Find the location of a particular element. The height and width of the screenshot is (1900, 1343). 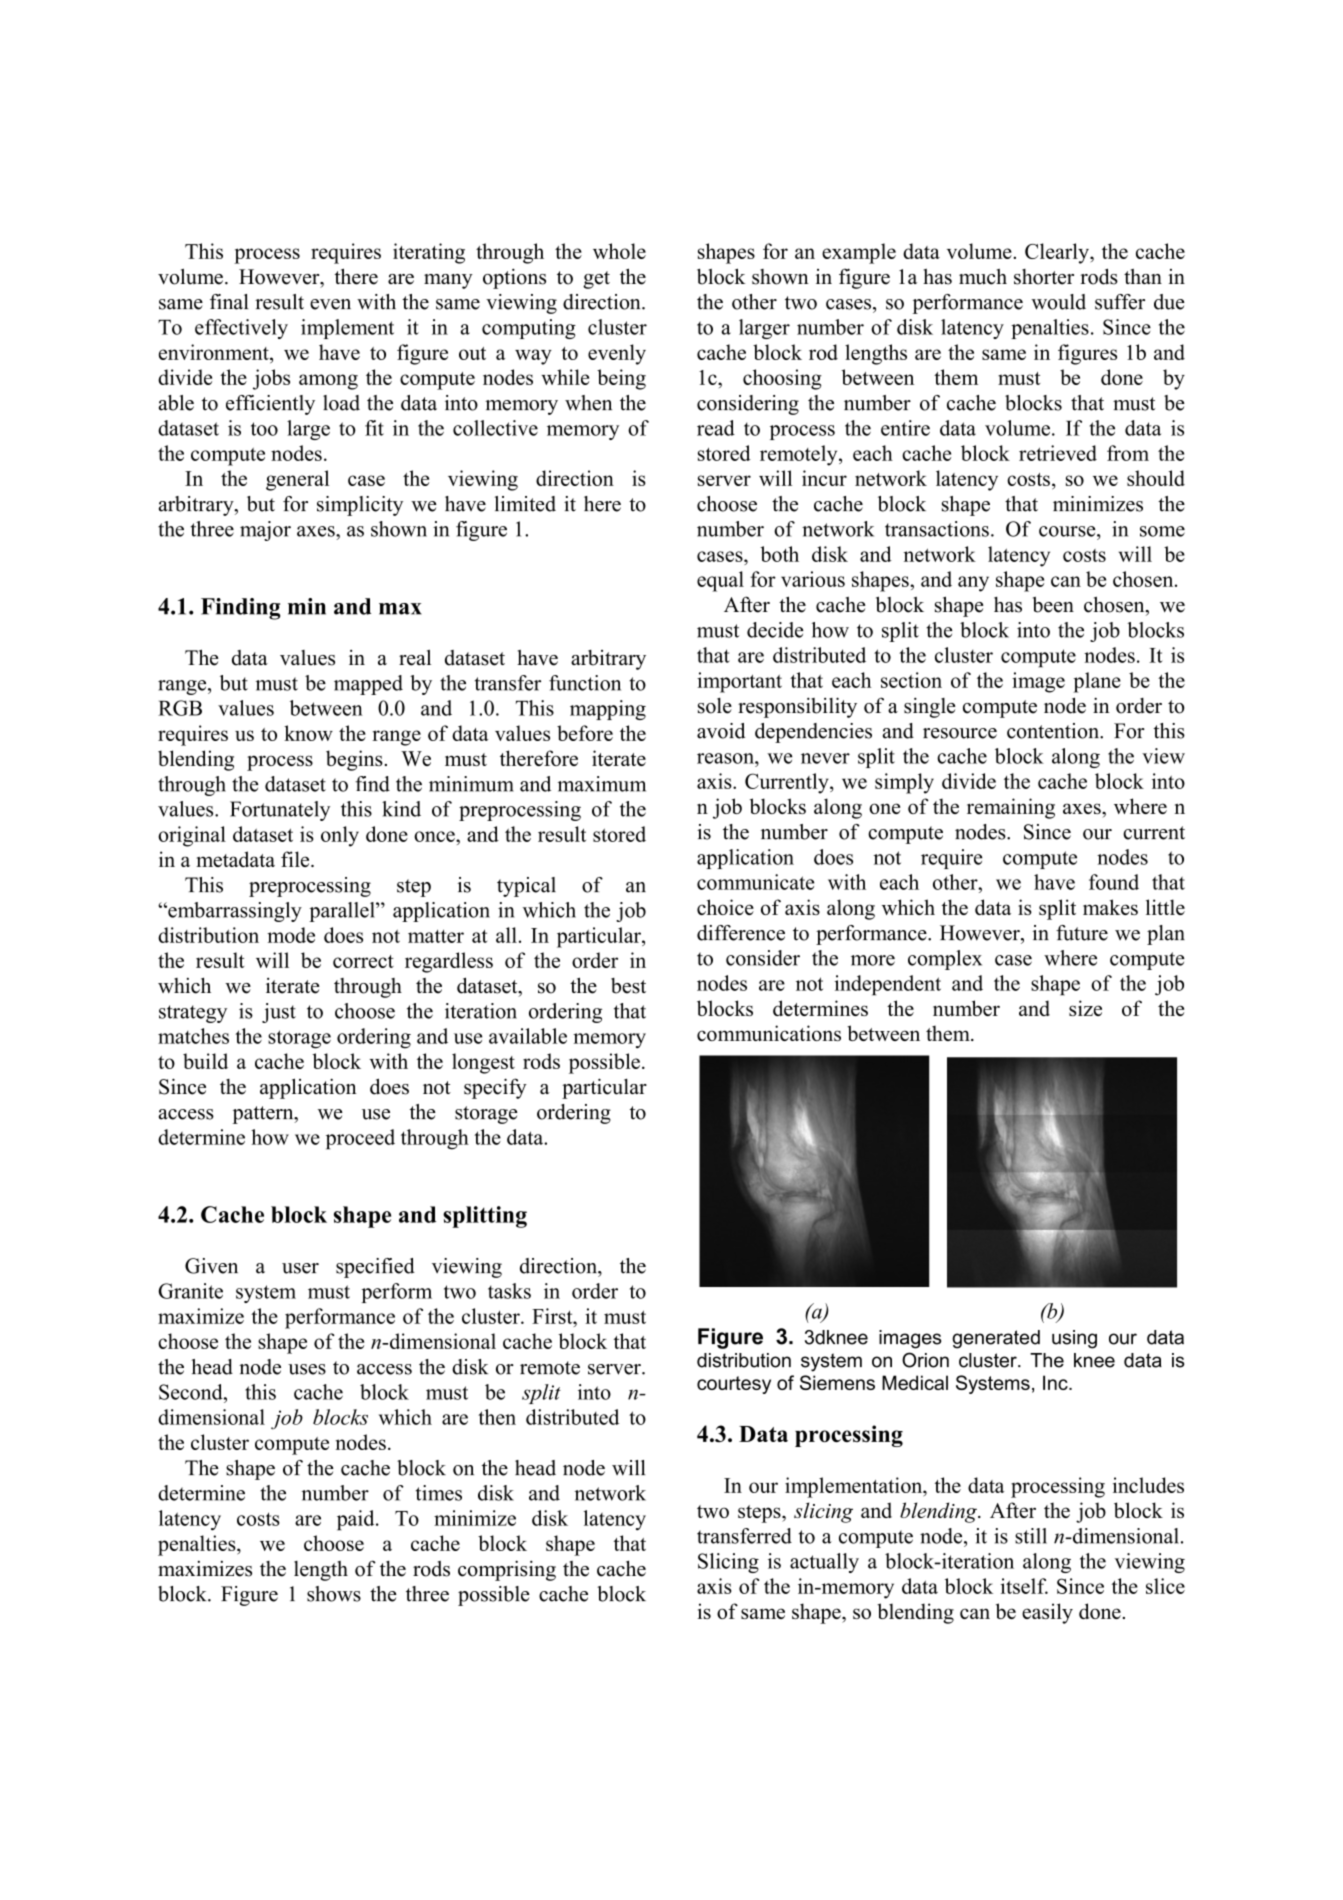

major is located at coordinates (265, 531).
